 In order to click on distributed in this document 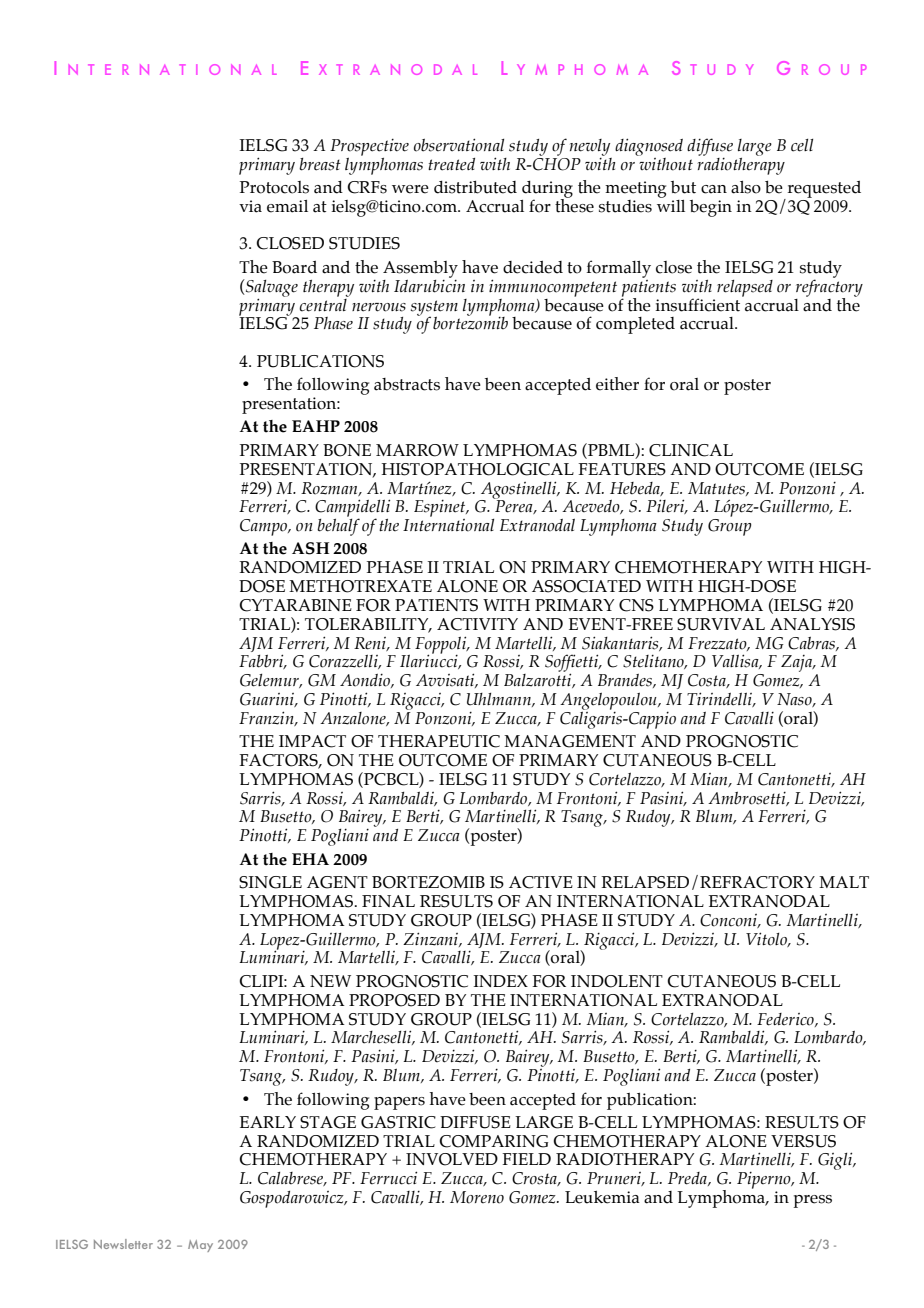, I will do `click(475, 187)`.
